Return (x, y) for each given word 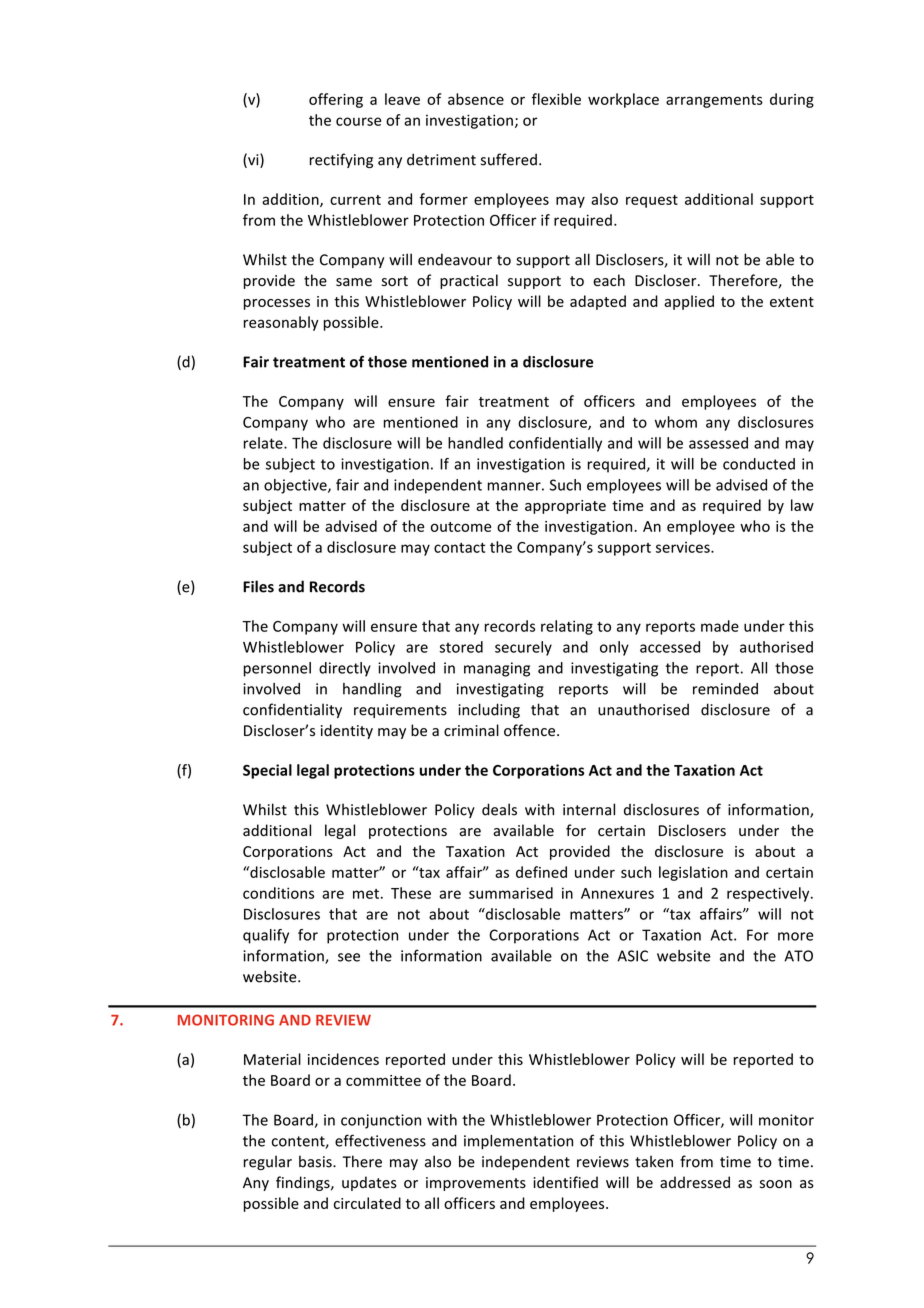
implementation (518, 1142)
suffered (509, 159)
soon (776, 1184)
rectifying (341, 160)
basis (316, 1161)
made (720, 626)
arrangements (714, 101)
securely (523, 648)
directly (345, 669)
